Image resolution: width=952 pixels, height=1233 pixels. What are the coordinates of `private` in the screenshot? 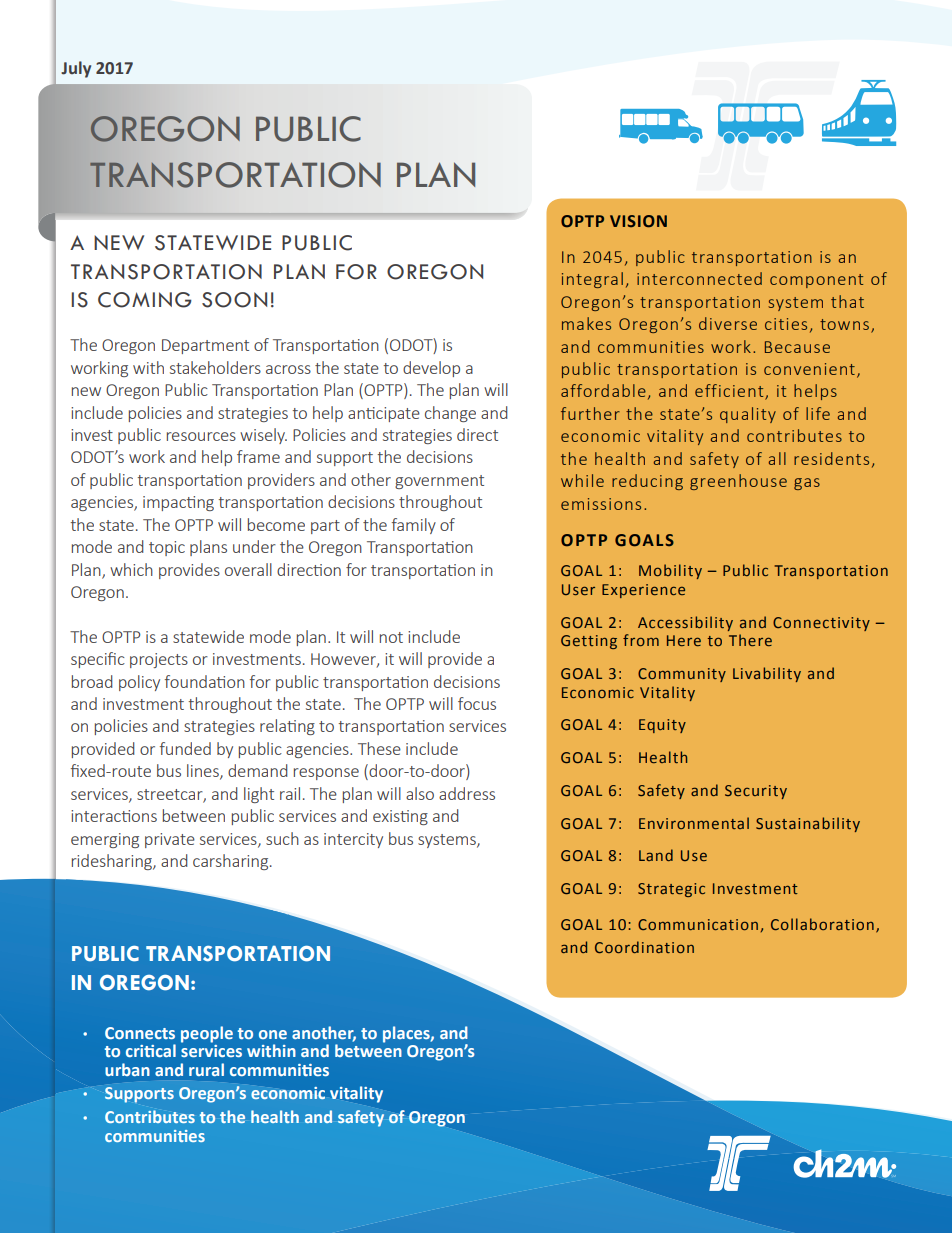 It's located at (170, 840).
